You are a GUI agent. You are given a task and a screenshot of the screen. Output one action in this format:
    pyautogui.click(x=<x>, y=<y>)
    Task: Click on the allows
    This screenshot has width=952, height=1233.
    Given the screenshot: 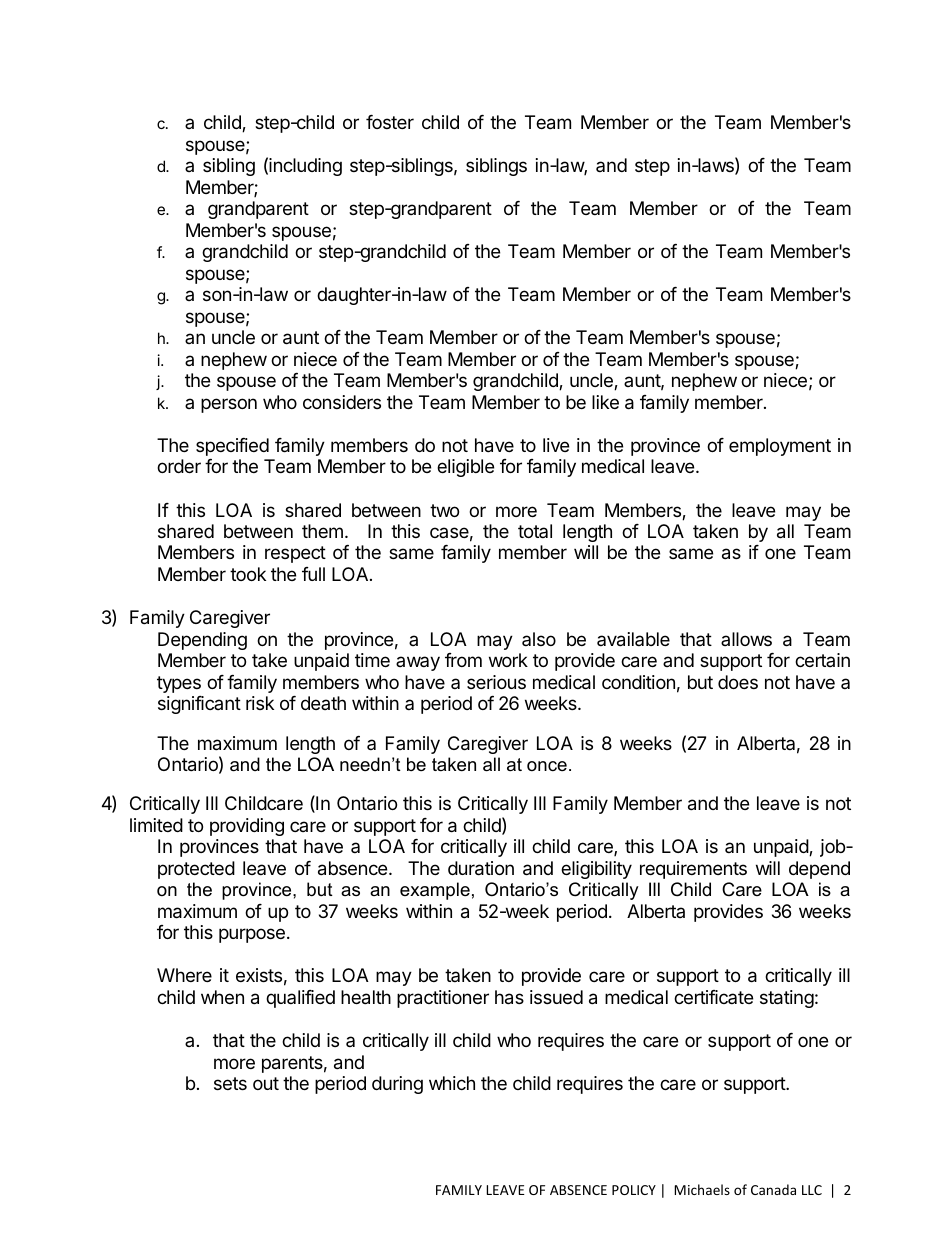 What is the action you would take?
    pyautogui.click(x=746, y=639)
